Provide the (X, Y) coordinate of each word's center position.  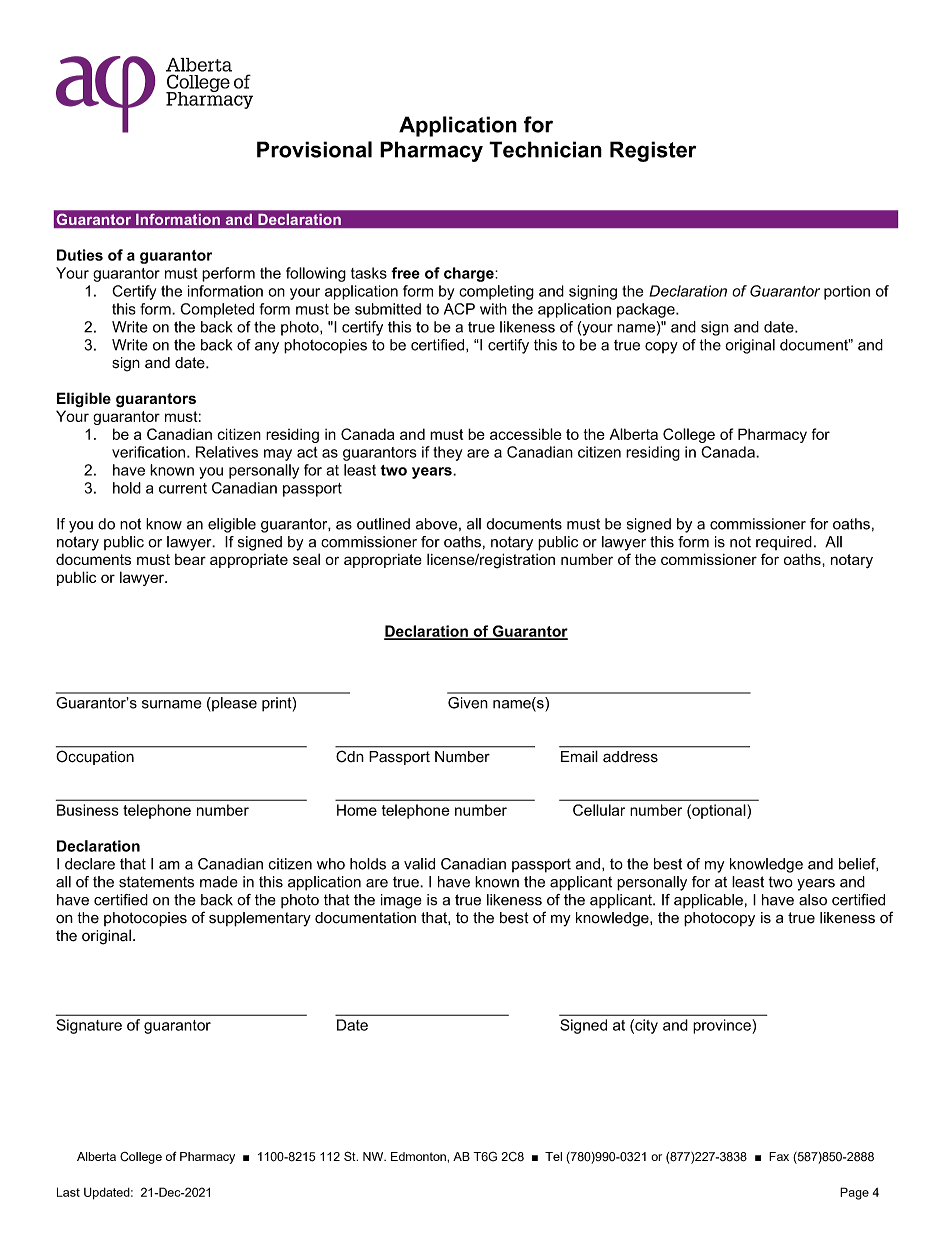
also (813, 900)
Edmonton (419, 1156)
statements (156, 882)
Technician (545, 149)
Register (653, 151)
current (183, 488)
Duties (80, 255)
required (784, 543)
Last (68, 1192)
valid (419, 864)
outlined (383, 524)
